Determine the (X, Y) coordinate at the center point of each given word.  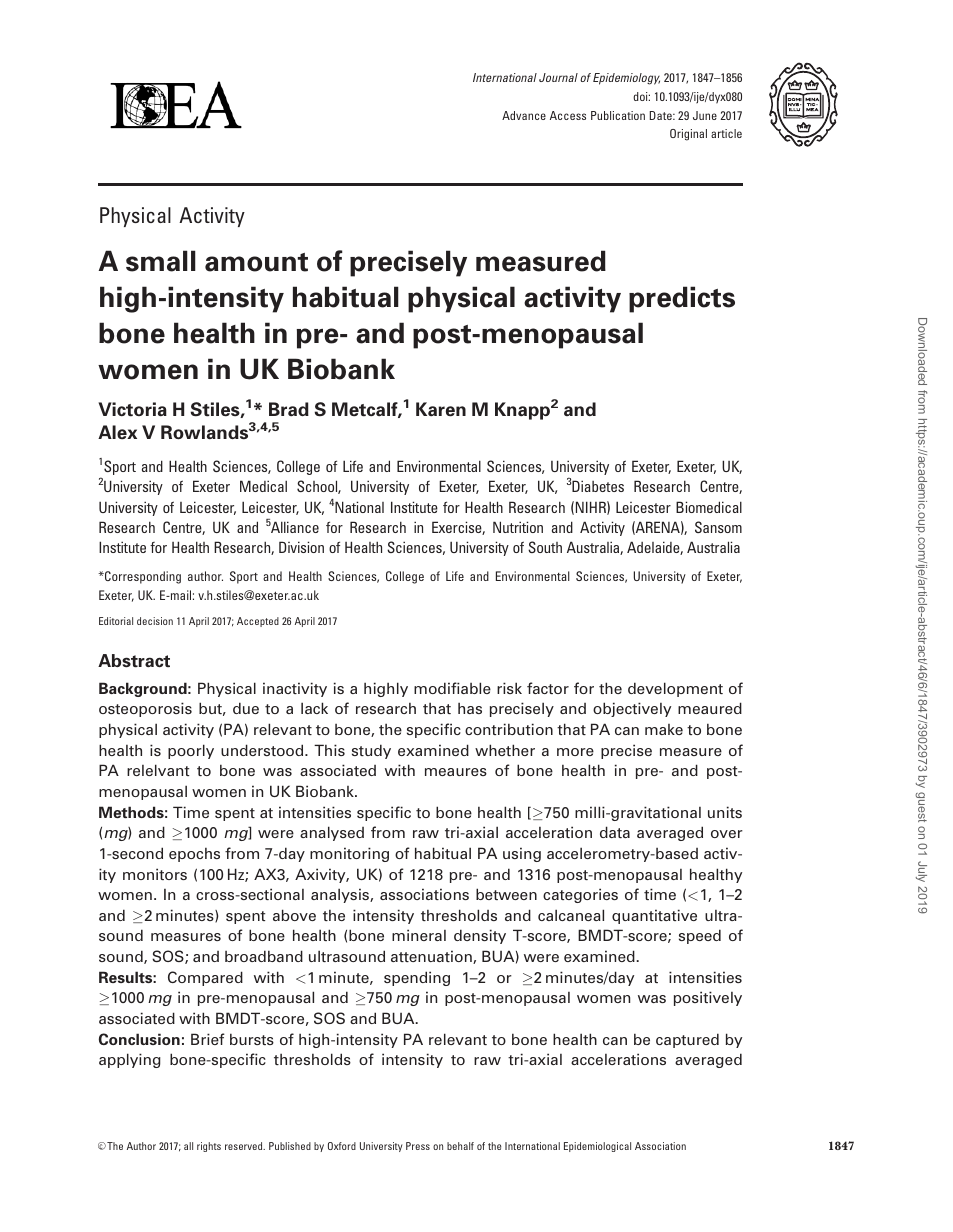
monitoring (349, 854)
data (615, 832)
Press (418, 1146)
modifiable (452, 688)
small (161, 261)
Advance (524, 115)
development (675, 689)
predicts (682, 299)
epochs (194, 855)
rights (209, 1147)
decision (155, 621)
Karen (441, 409)
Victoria (132, 409)
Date (662, 115)
